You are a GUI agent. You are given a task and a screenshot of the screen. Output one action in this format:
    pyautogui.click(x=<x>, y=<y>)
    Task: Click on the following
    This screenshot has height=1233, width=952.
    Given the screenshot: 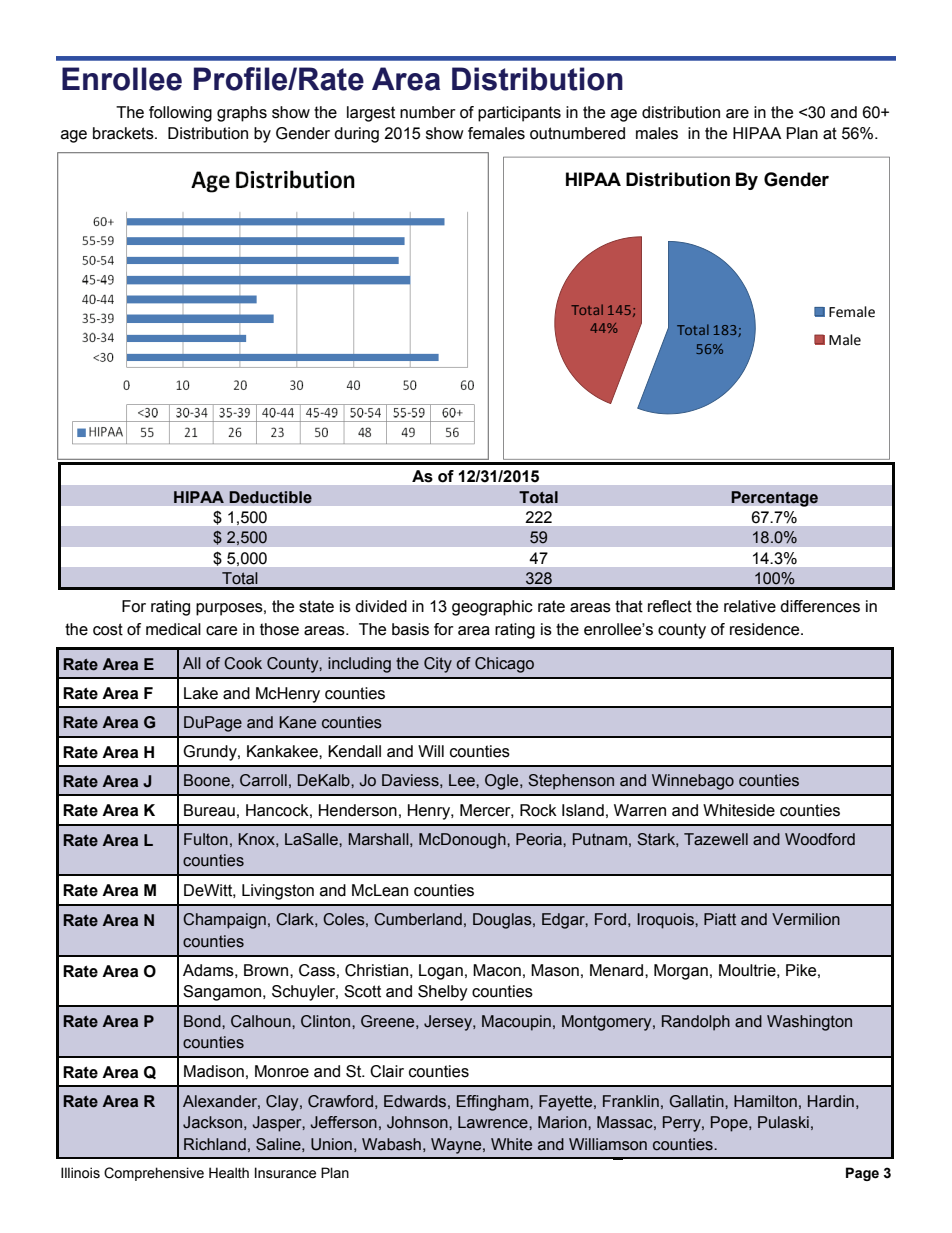 What is the action you would take?
    pyautogui.click(x=180, y=114)
